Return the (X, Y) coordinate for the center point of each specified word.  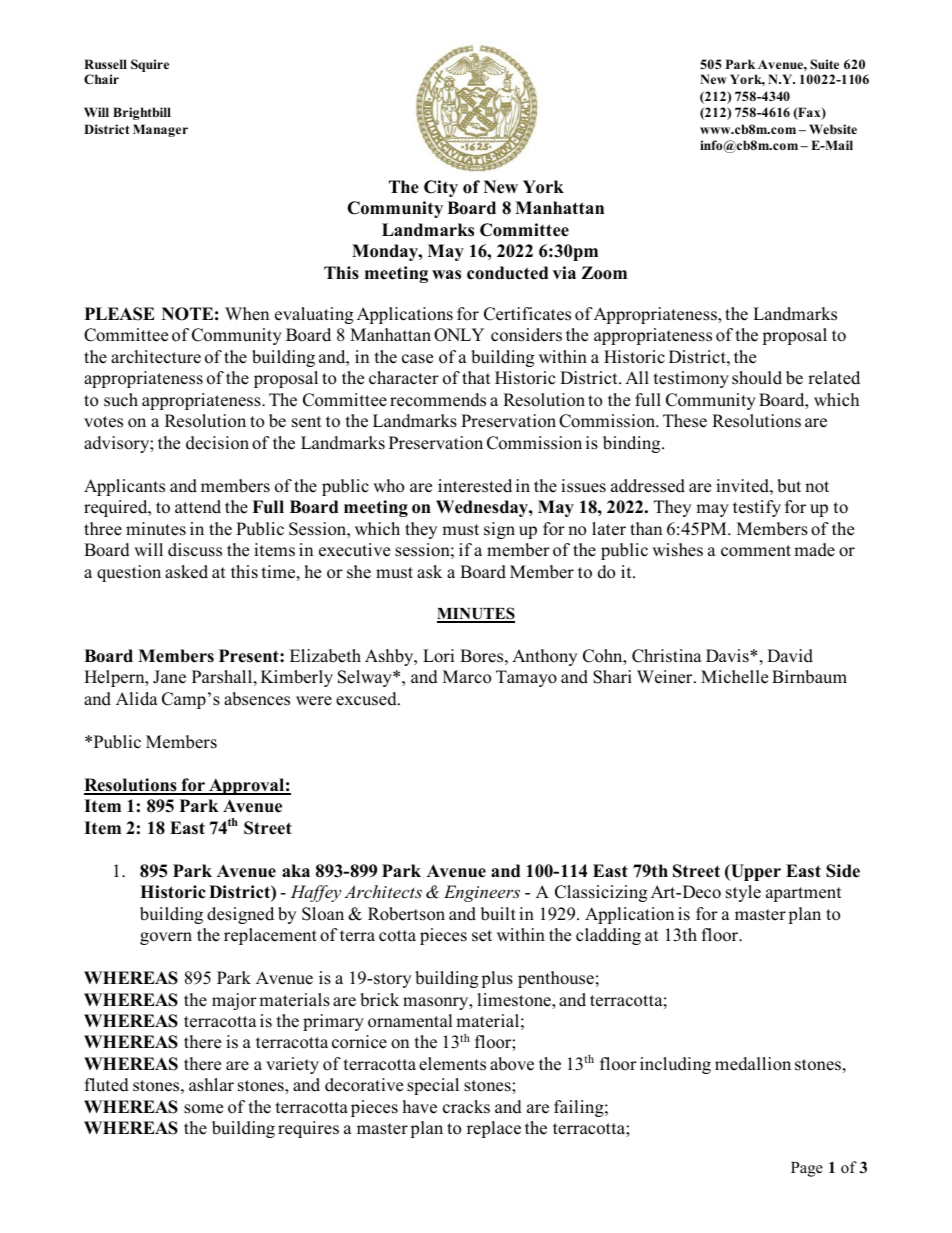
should (757, 378)
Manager (160, 130)
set (482, 936)
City (441, 188)
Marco (467, 677)
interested (475, 486)
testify (757, 508)
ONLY (459, 335)
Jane (169, 677)
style (743, 893)
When (247, 314)
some (203, 1109)
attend (198, 507)
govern (166, 938)
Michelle (734, 677)
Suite (824, 64)
